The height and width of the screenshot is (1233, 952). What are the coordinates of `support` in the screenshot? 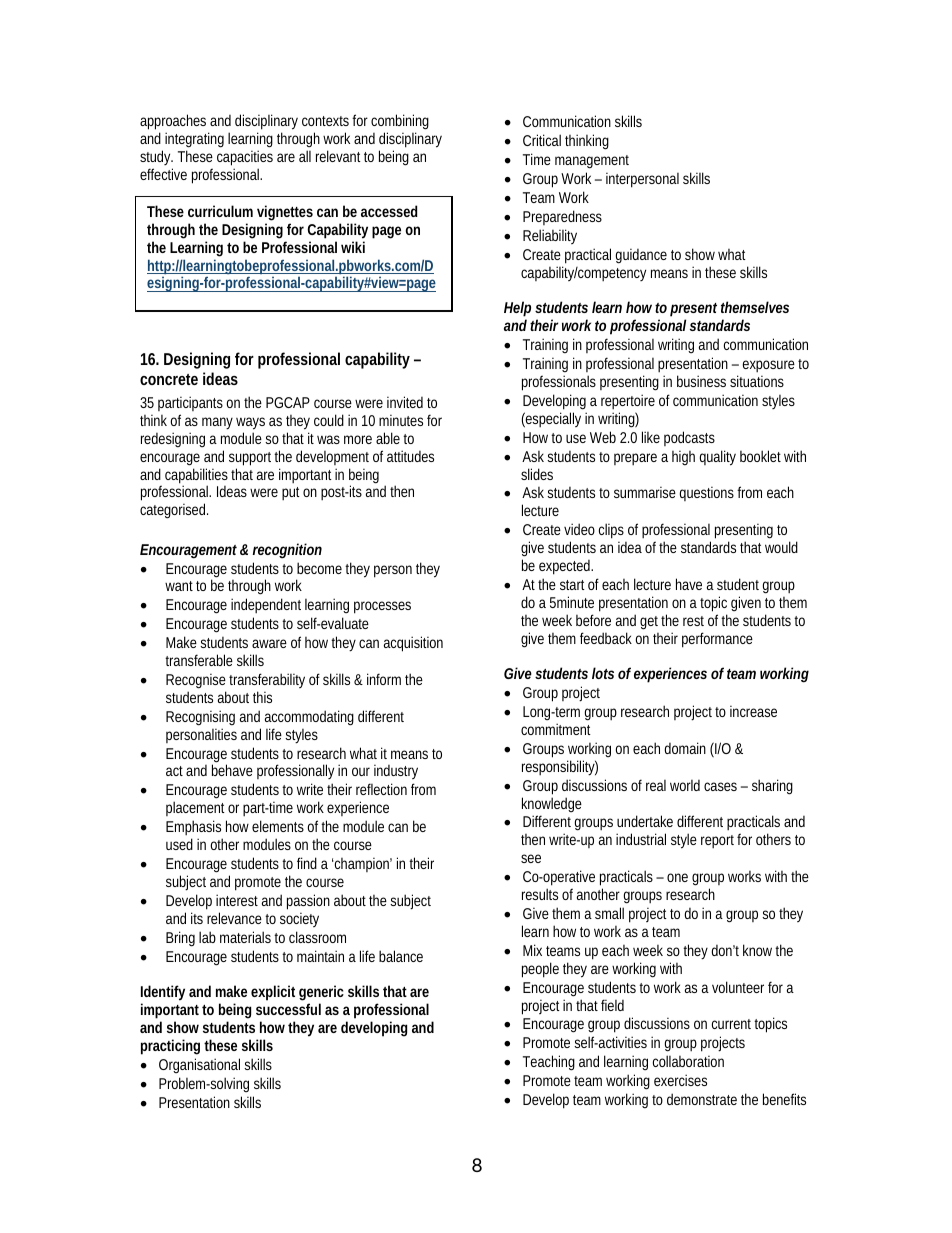 It's located at (252, 459).
